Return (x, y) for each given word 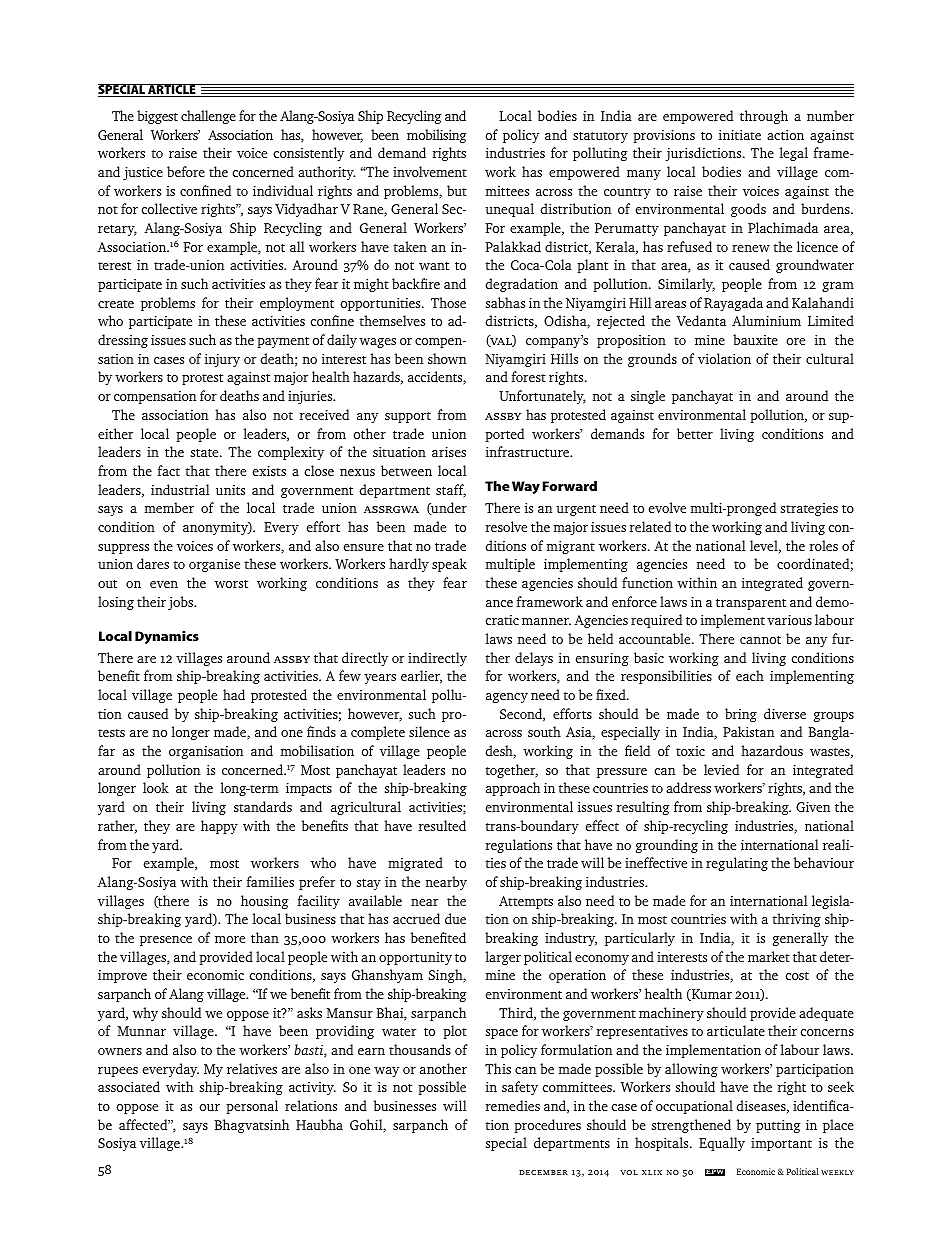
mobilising (436, 136)
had (234, 694)
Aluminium (766, 320)
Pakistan (748, 731)
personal (252, 1107)
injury (222, 360)
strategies (809, 509)
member (169, 507)
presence (166, 941)
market (769, 956)
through (764, 117)
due (455, 918)
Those (448, 302)
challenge (208, 117)
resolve (506, 526)
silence (429, 731)
